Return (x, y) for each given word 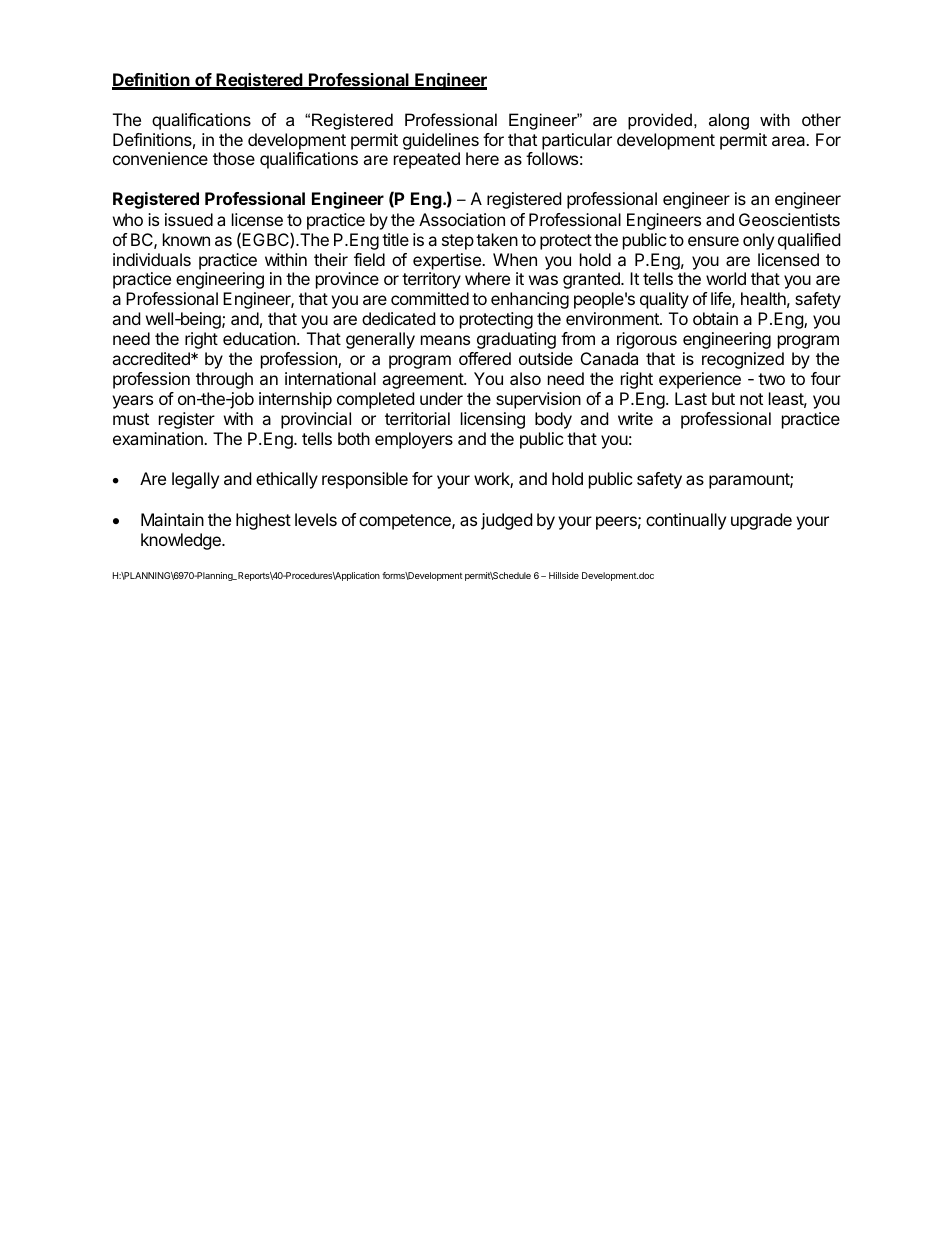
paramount (750, 481)
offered (485, 358)
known (186, 239)
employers (414, 440)
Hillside (564, 575)
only (758, 241)
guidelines (441, 143)
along (729, 121)
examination (159, 438)
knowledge (182, 541)
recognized (743, 360)
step (458, 242)
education (260, 338)
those (234, 158)
